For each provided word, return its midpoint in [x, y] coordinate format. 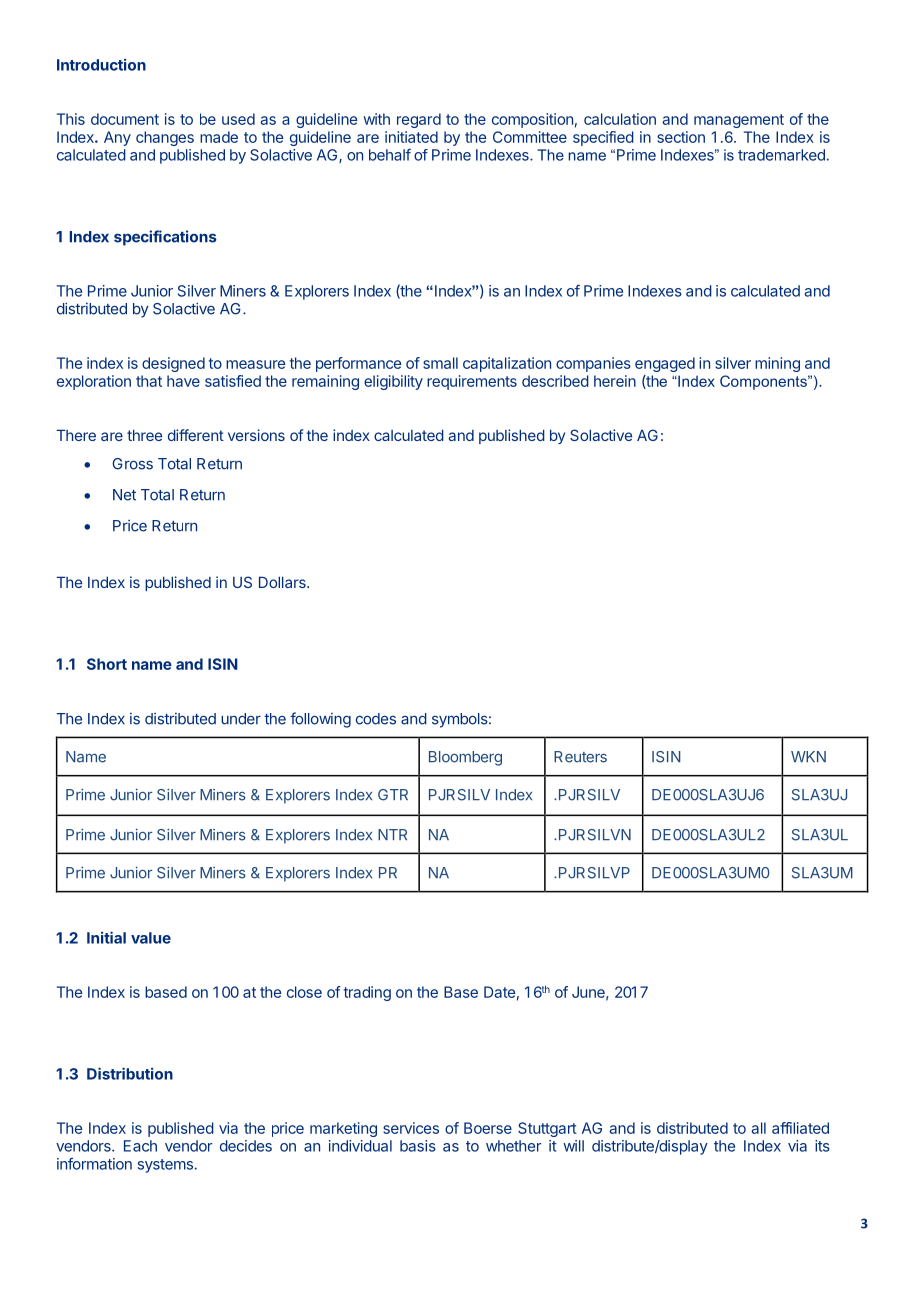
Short [107, 664]
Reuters [580, 757]
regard [419, 120]
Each [140, 1146]
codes [376, 719]
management [739, 121]
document [125, 119]
